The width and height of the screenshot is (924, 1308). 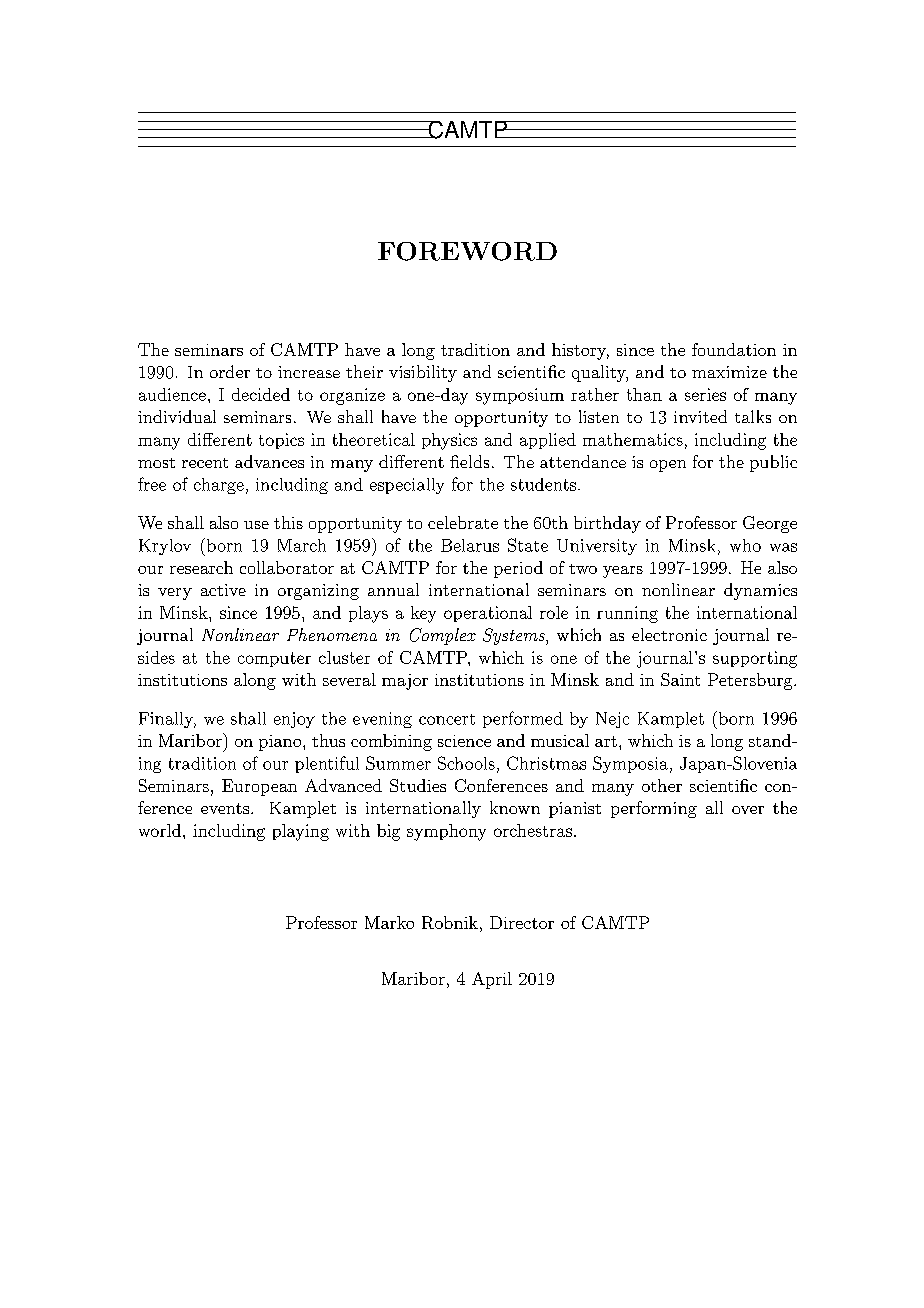 What do you see at coordinates (464, 741) in the screenshot?
I see `science` at bounding box center [464, 741].
